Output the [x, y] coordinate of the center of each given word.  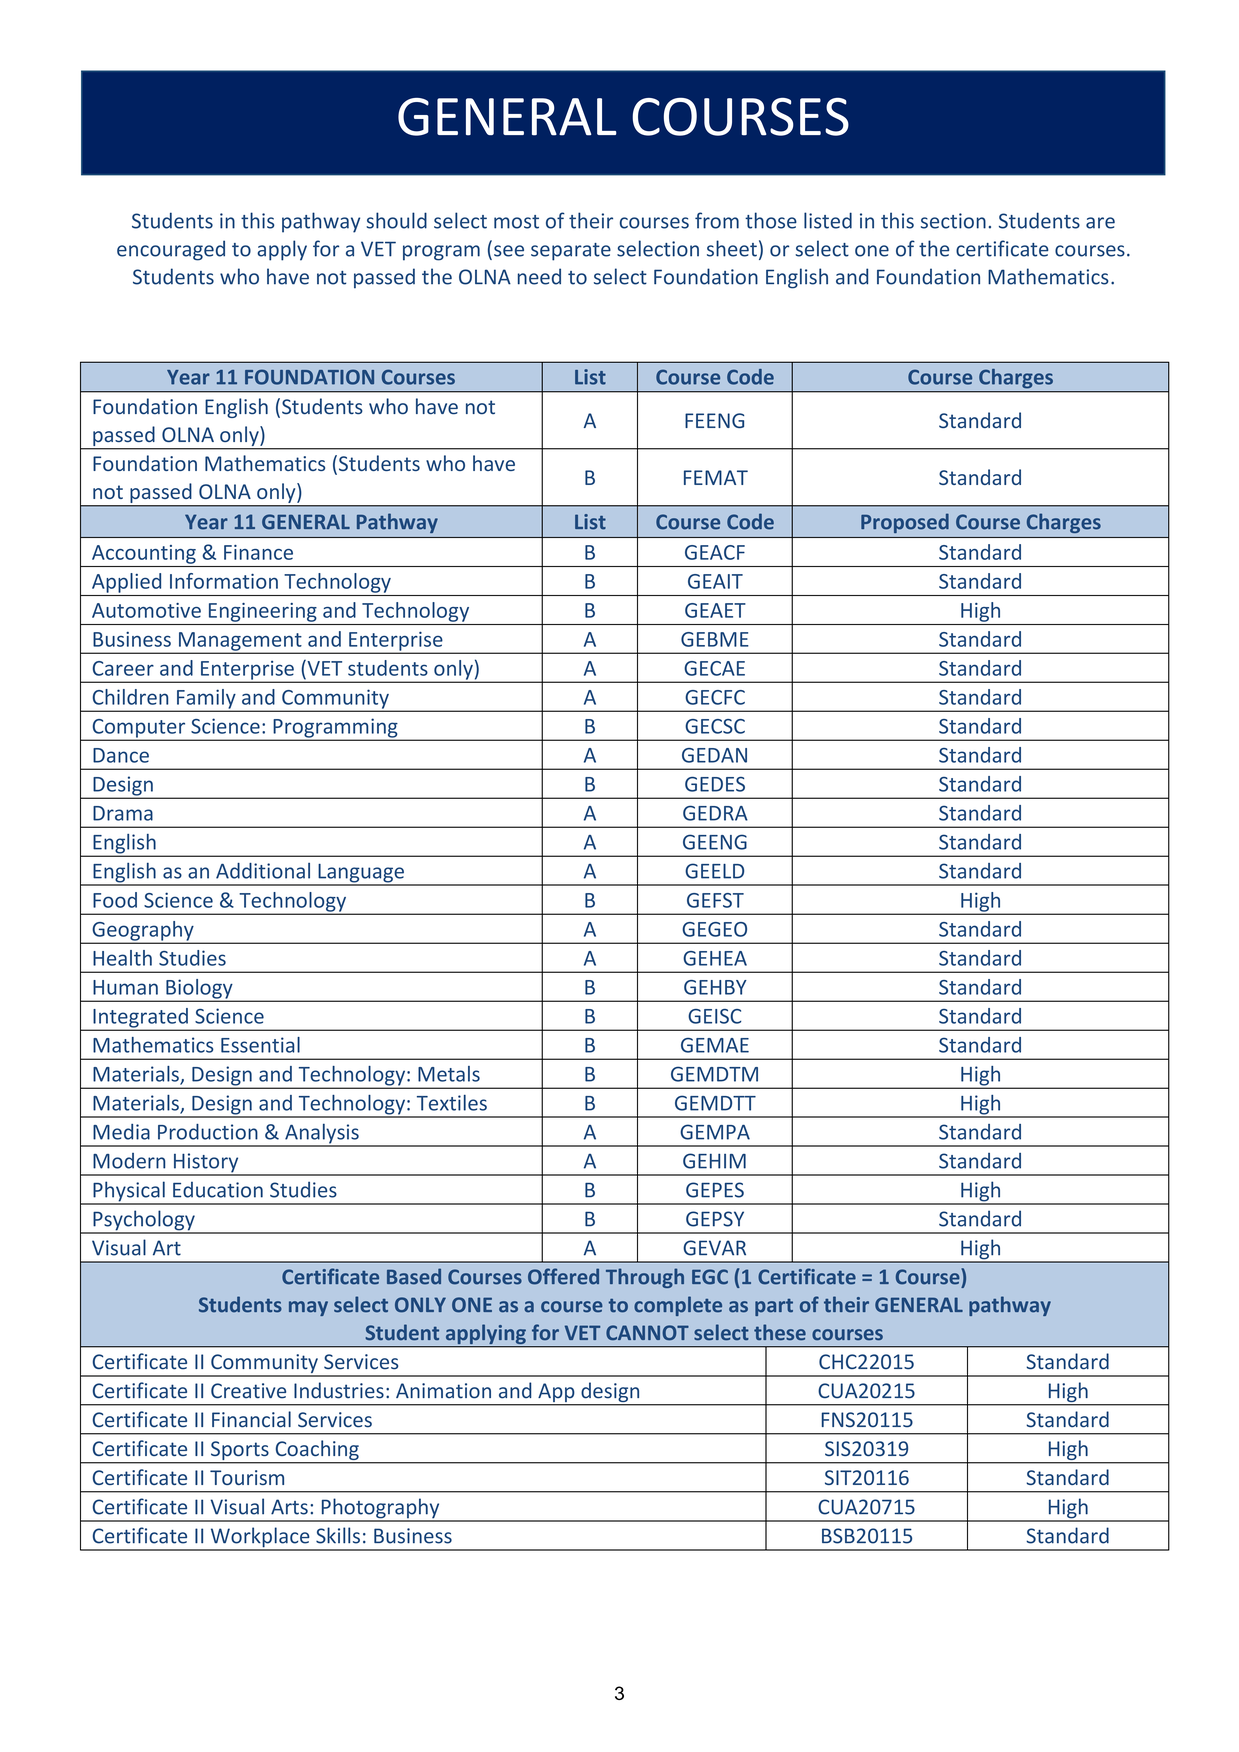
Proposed [905, 523]
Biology [199, 990]
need [539, 276]
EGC [710, 1277]
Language [361, 874]
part [774, 1307]
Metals [449, 1074]
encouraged [171, 250]
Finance [258, 552]
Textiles [452, 1103]
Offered [563, 1276]
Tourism [247, 1477]
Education [218, 1190]
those [771, 220]
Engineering [263, 612]
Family [206, 700]
